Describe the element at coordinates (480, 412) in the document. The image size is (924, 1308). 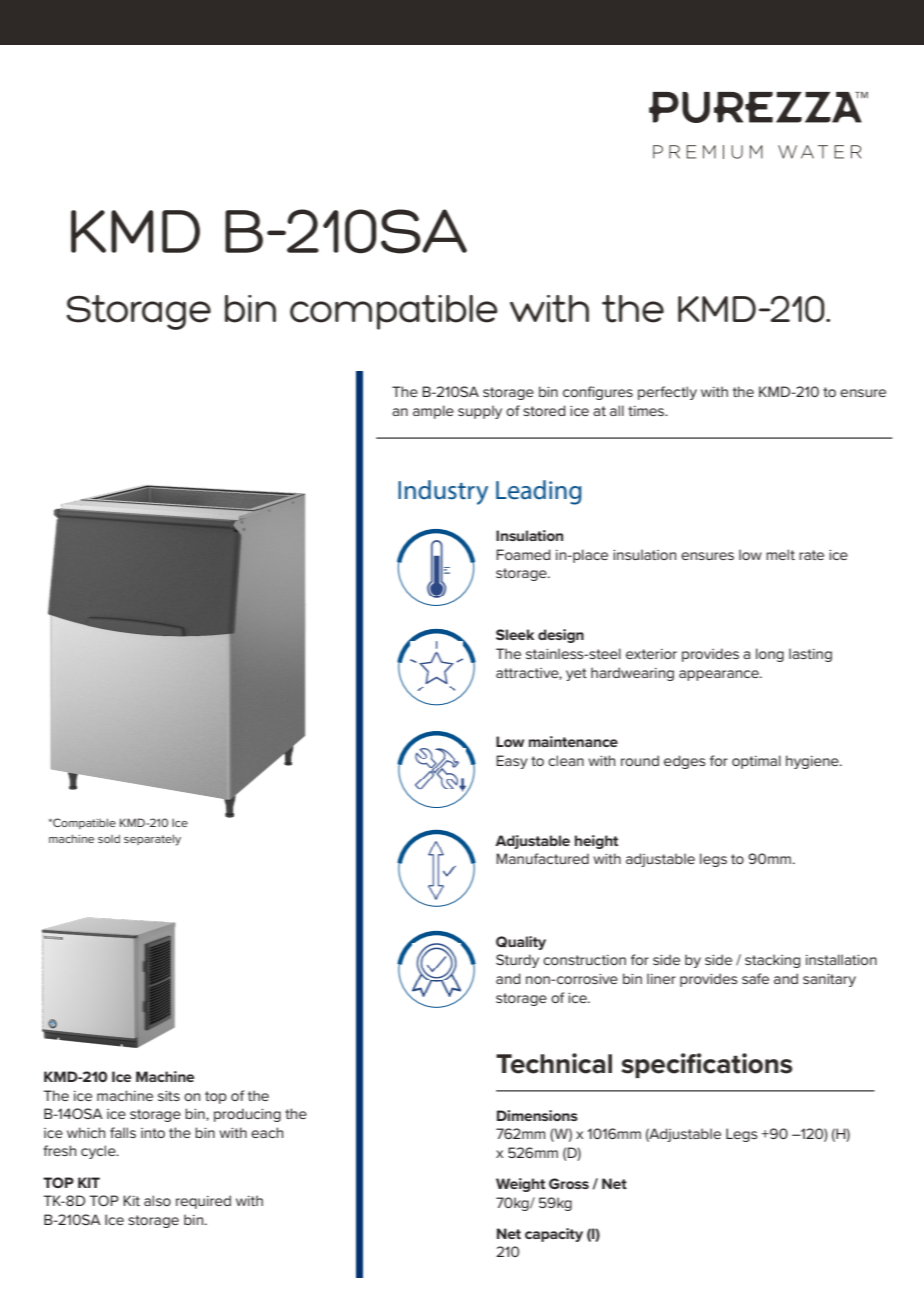
I see `supply` at that location.
